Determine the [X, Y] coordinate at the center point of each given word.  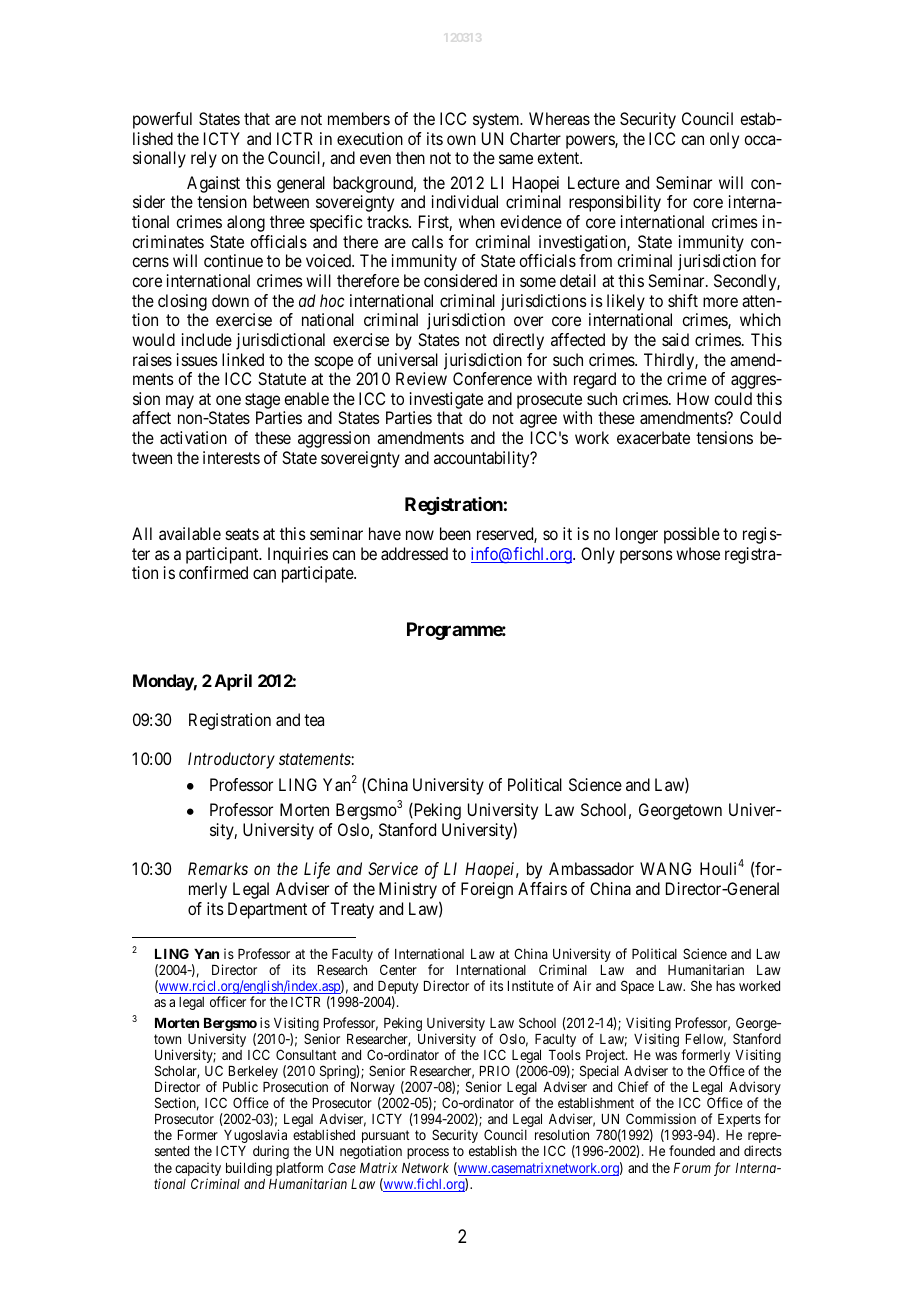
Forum [692, 1168]
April [233, 682]
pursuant [386, 1138]
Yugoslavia [255, 1137]
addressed [414, 553]
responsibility [615, 203]
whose [698, 553]
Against [213, 184]
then [410, 157]
